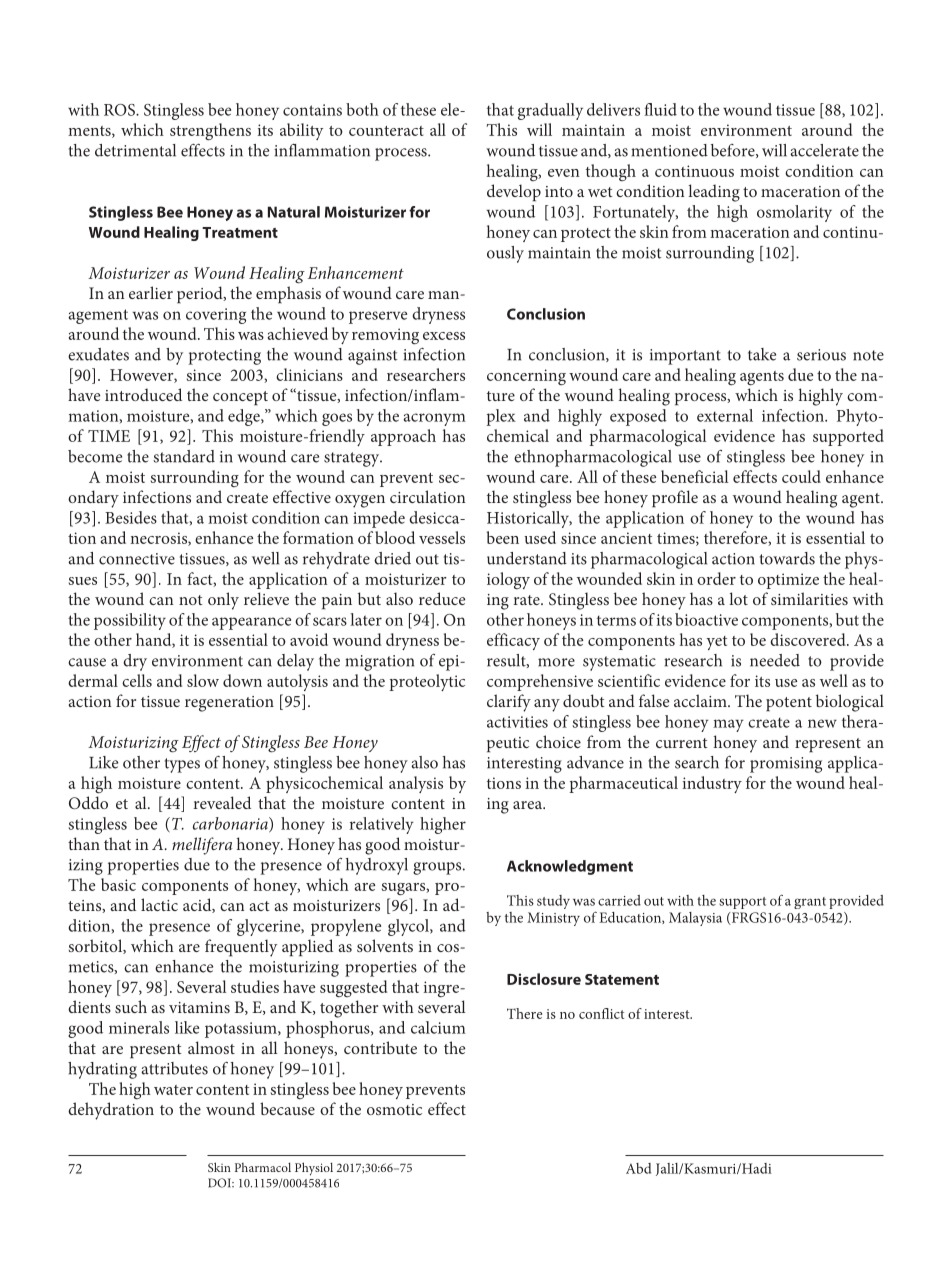  What do you see at coordinates (394, 1109) in the image?
I see `osmotic` at bounding box center [394, 1109].
